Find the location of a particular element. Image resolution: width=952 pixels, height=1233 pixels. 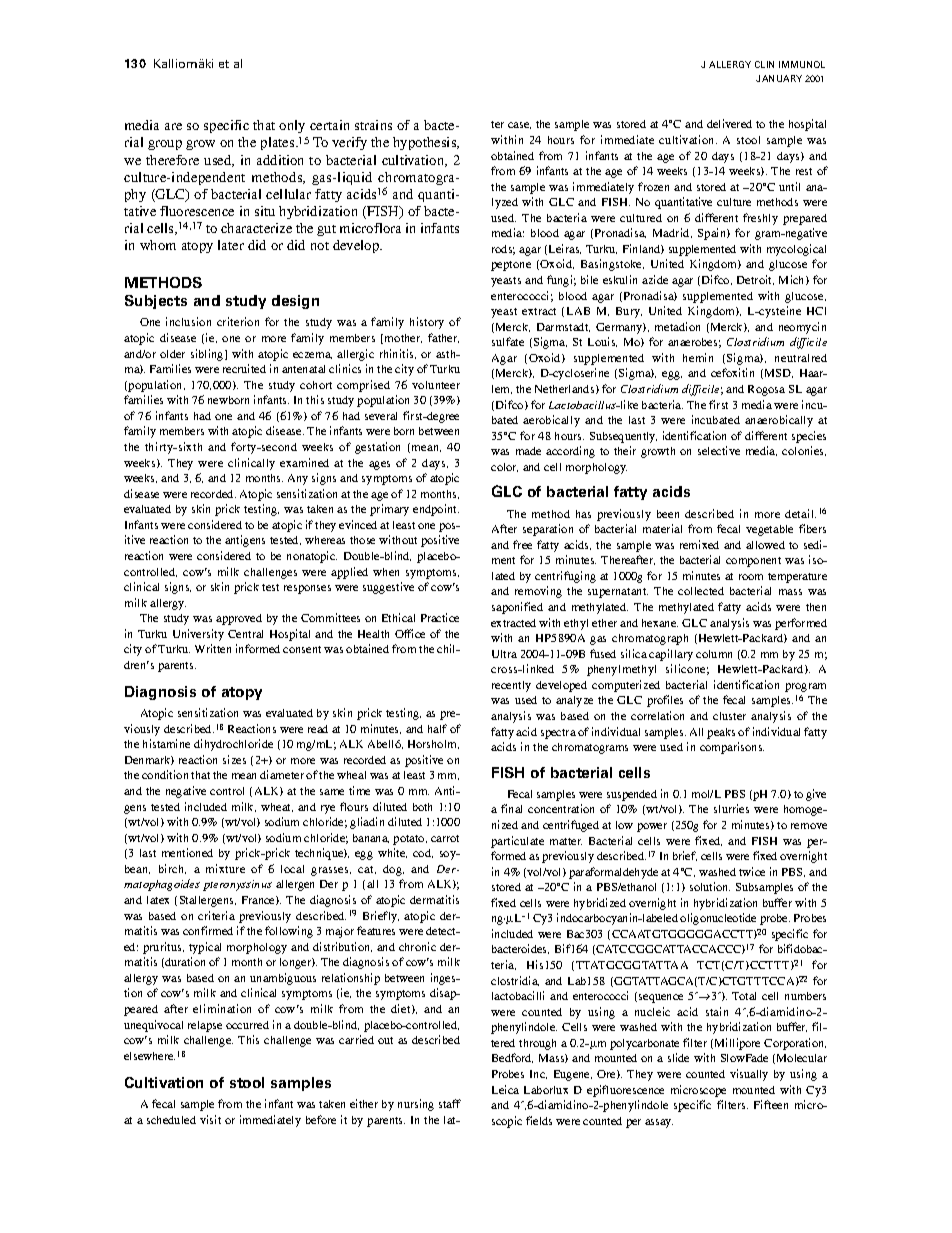

hypothesis is located at coordinates (426, 143).
